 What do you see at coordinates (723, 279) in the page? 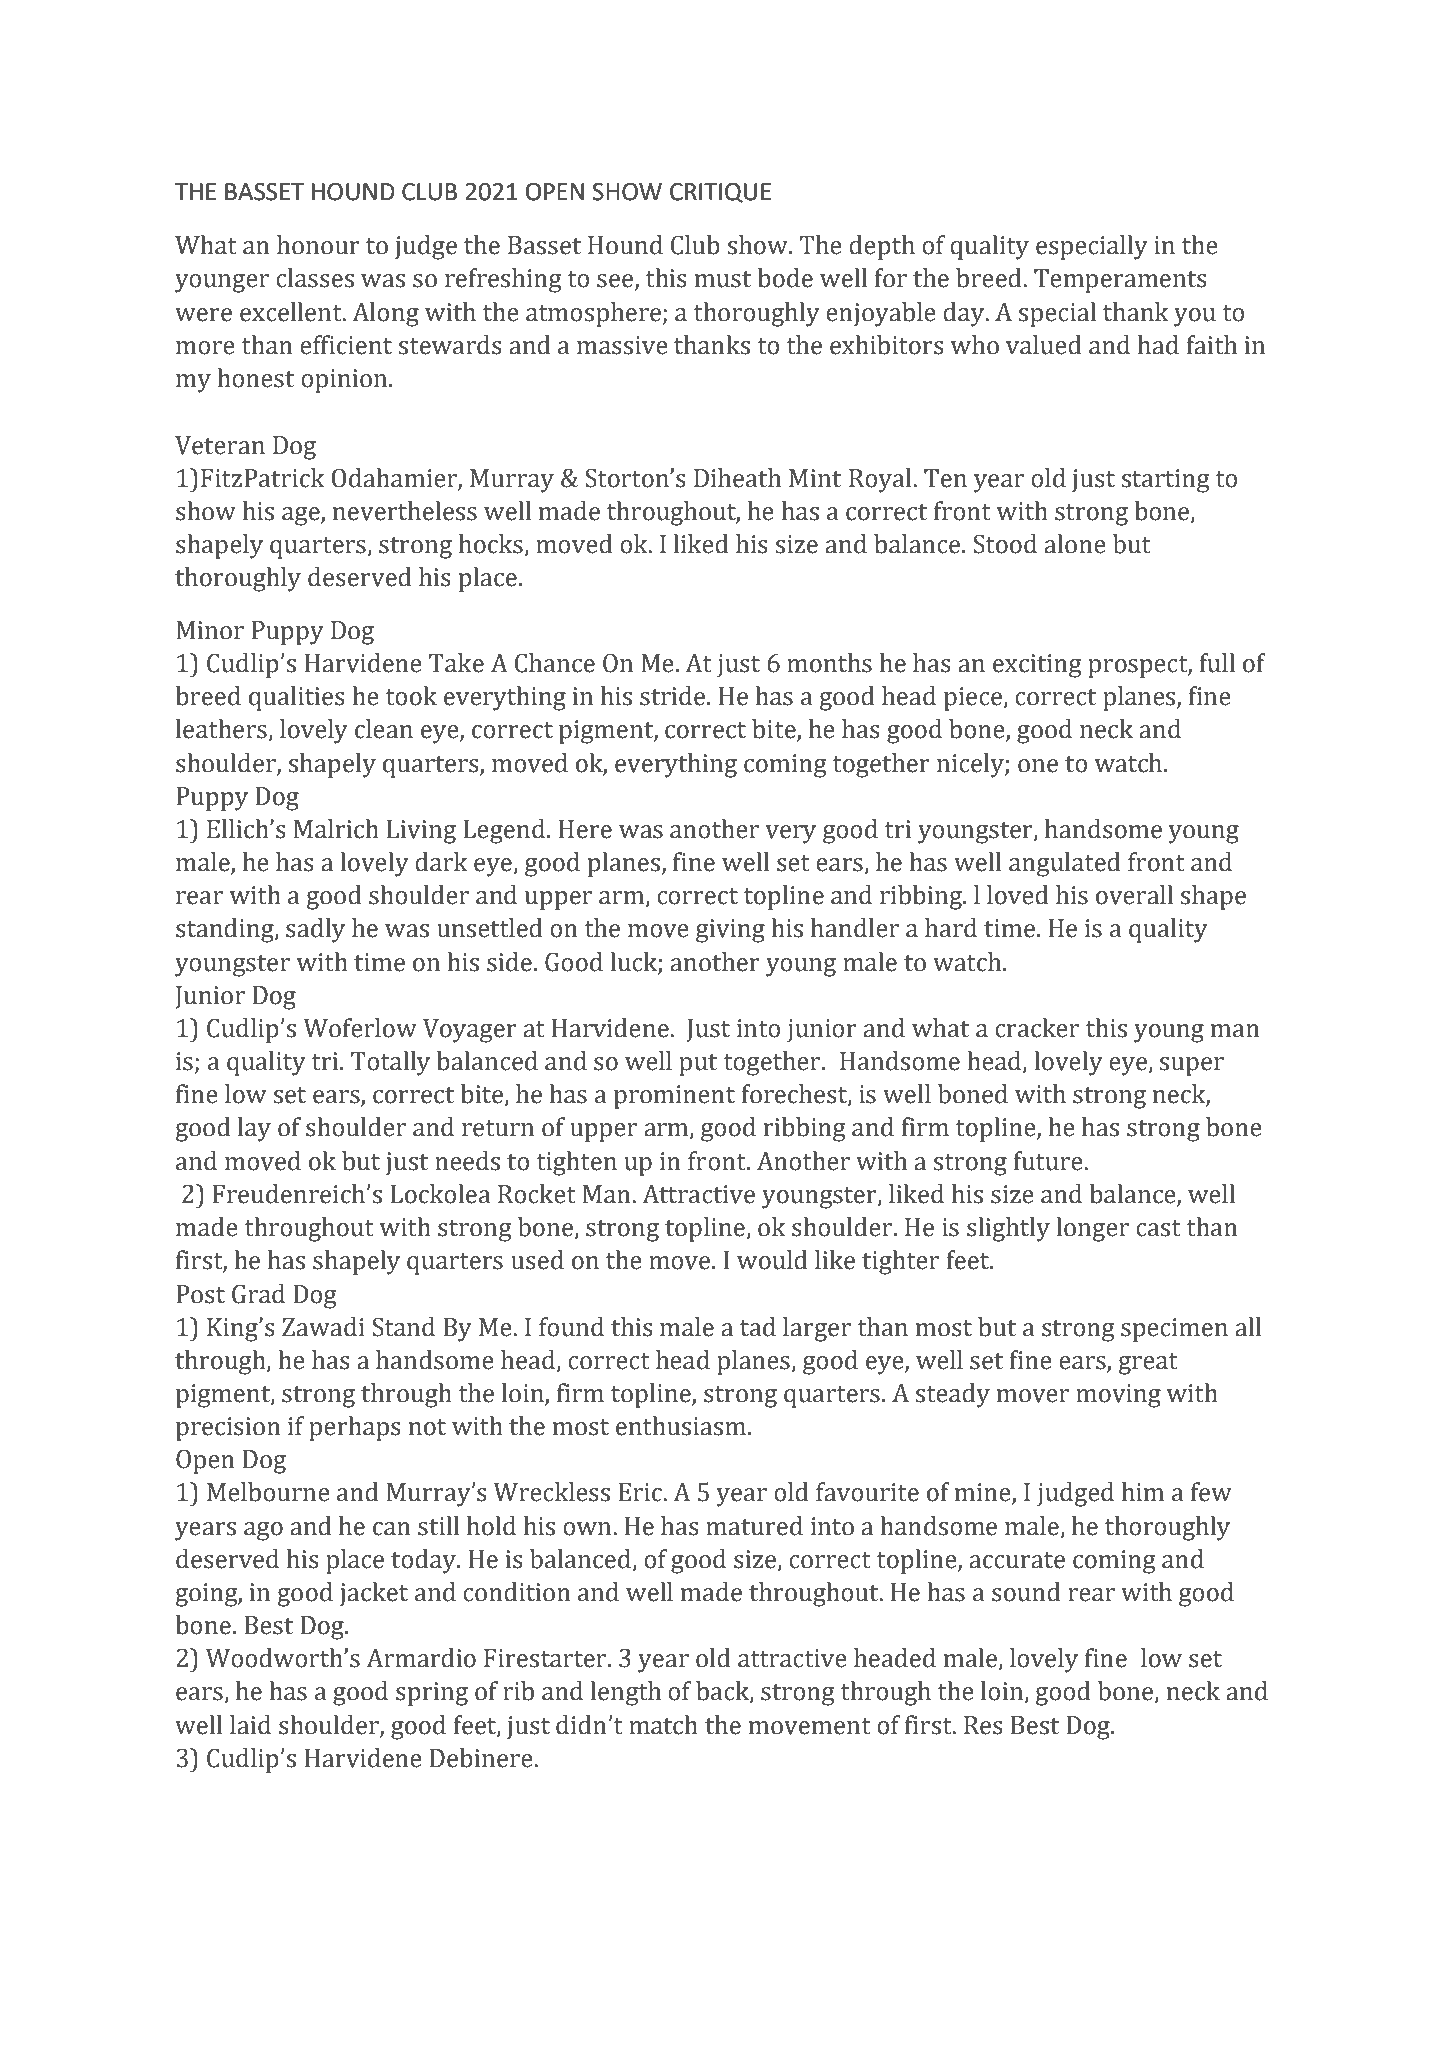
I see `must` at bounding box center [723, 279].
